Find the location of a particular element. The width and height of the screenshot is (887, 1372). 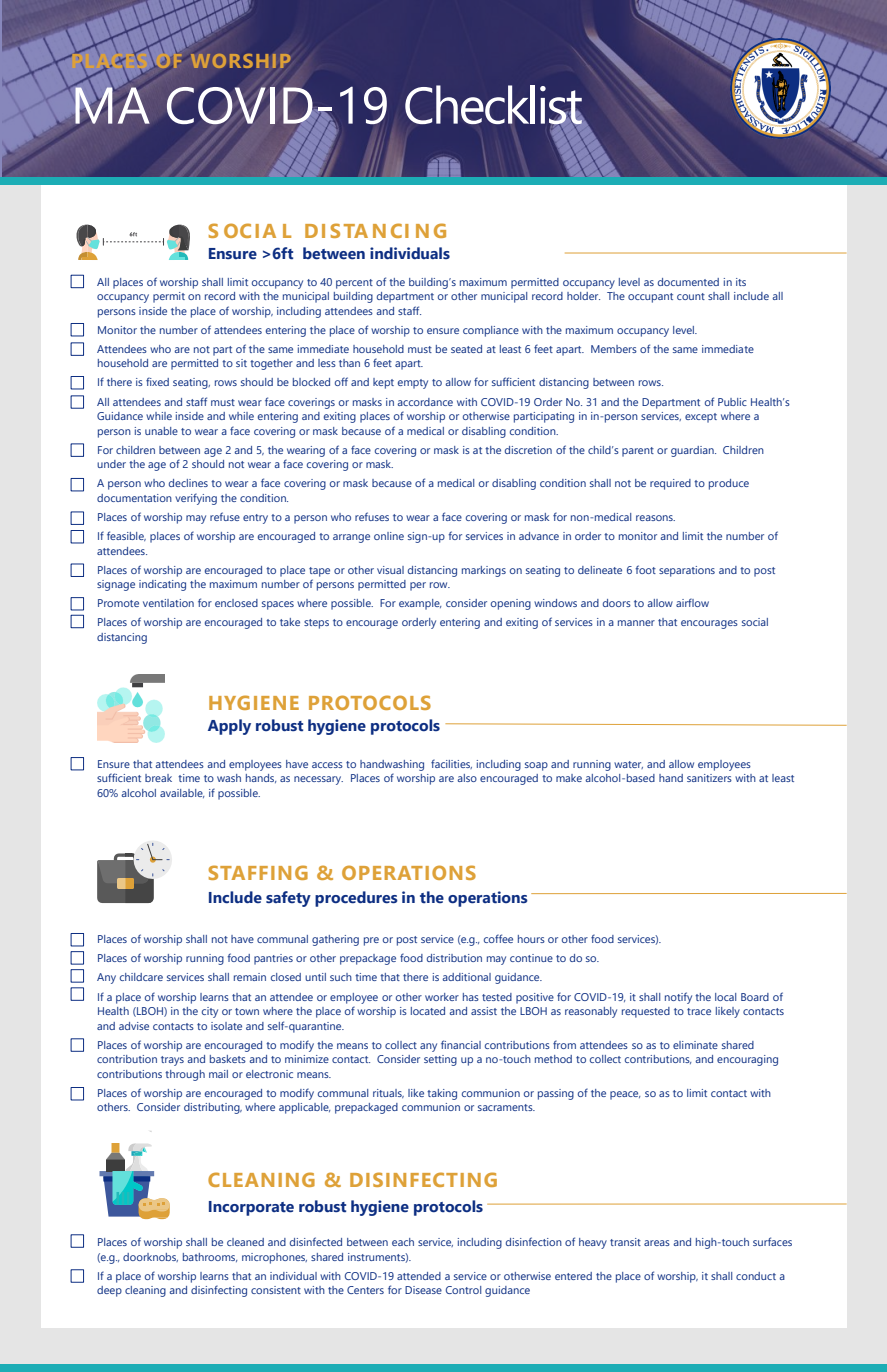

count is located at coordinates (691, 296).
